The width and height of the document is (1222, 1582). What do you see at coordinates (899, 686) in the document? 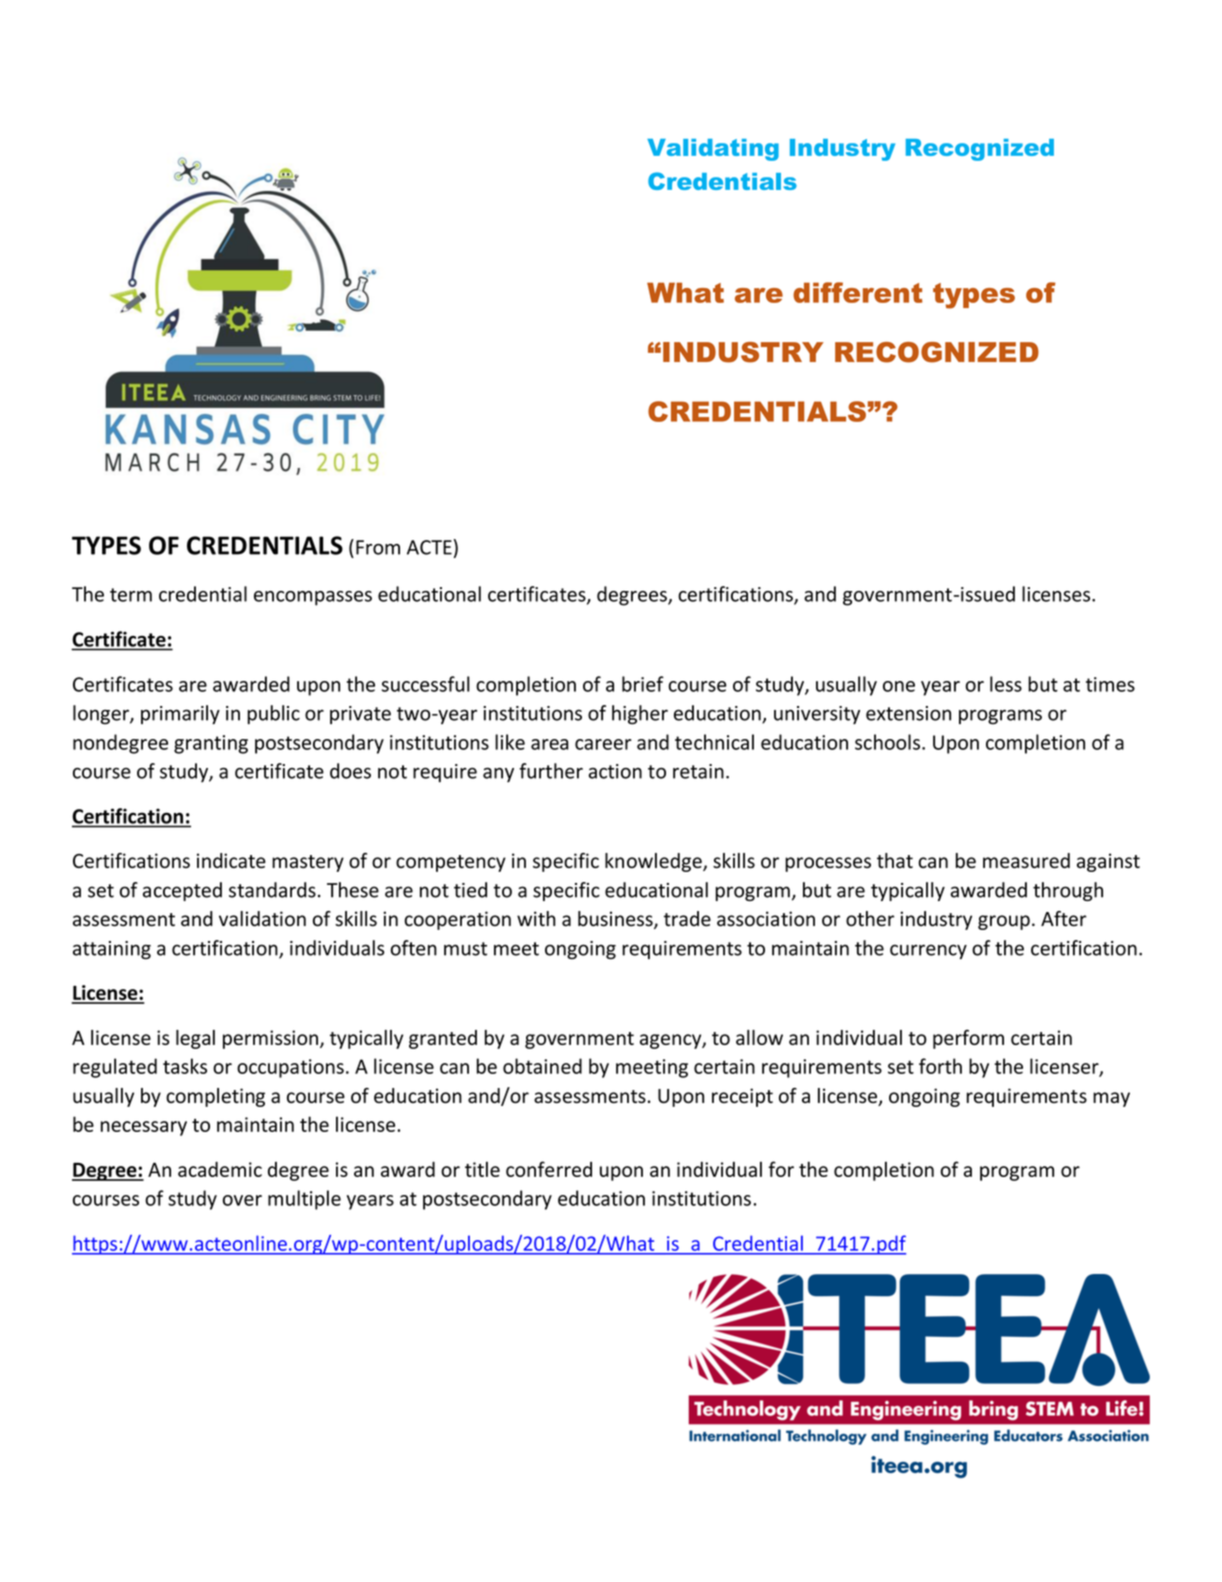
I see `one` at bounding box center [899, 686].
